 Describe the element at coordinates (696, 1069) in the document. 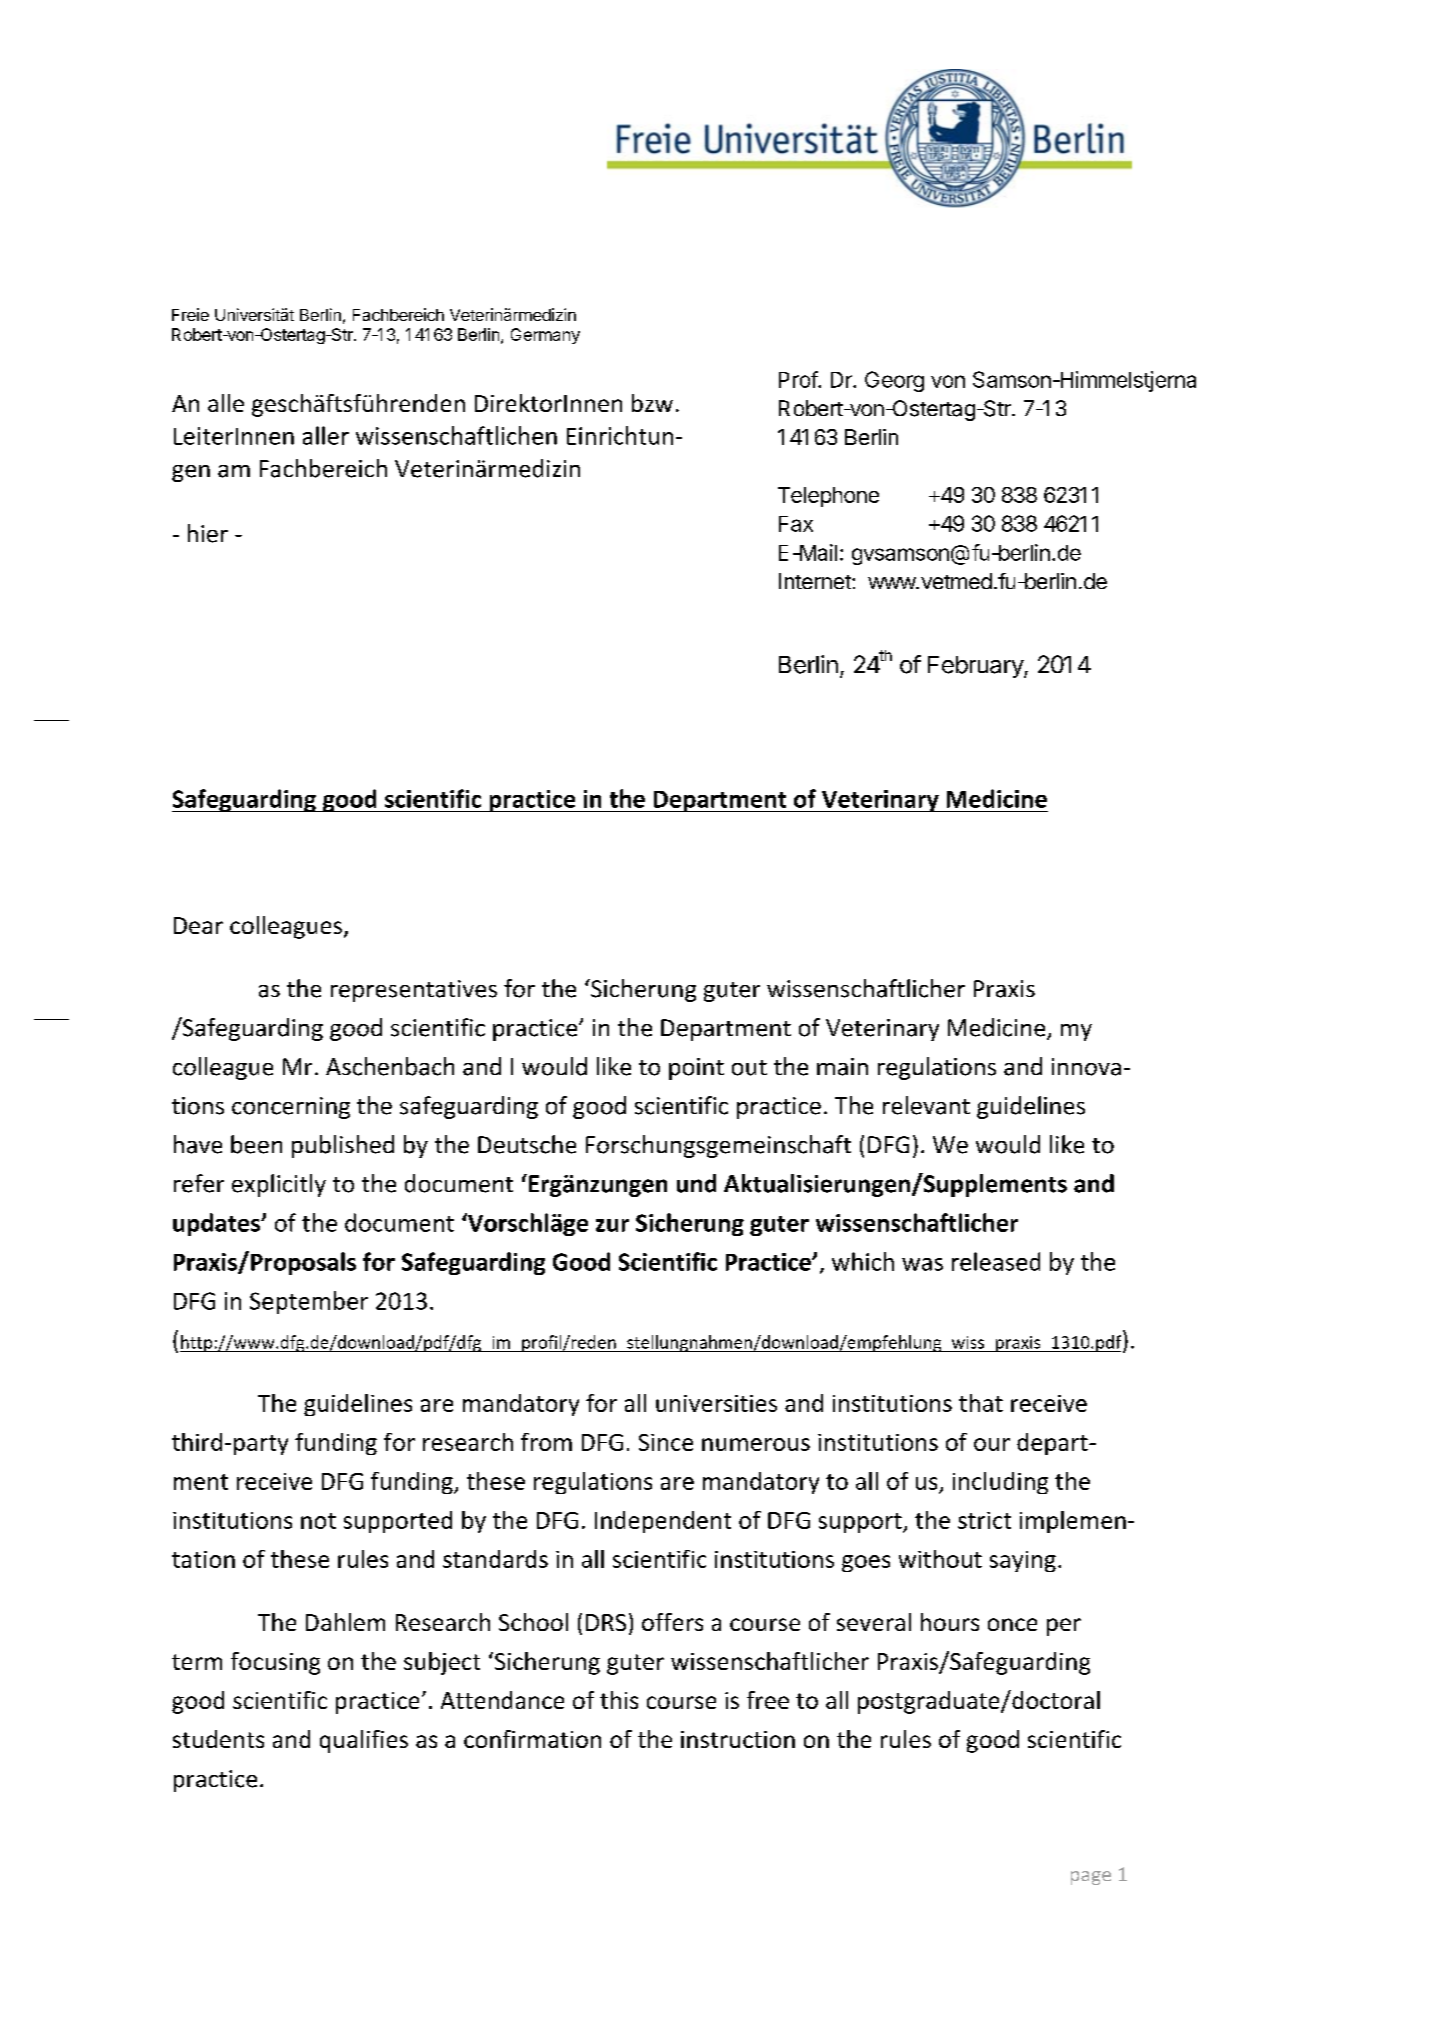

I see `point` at that location.
